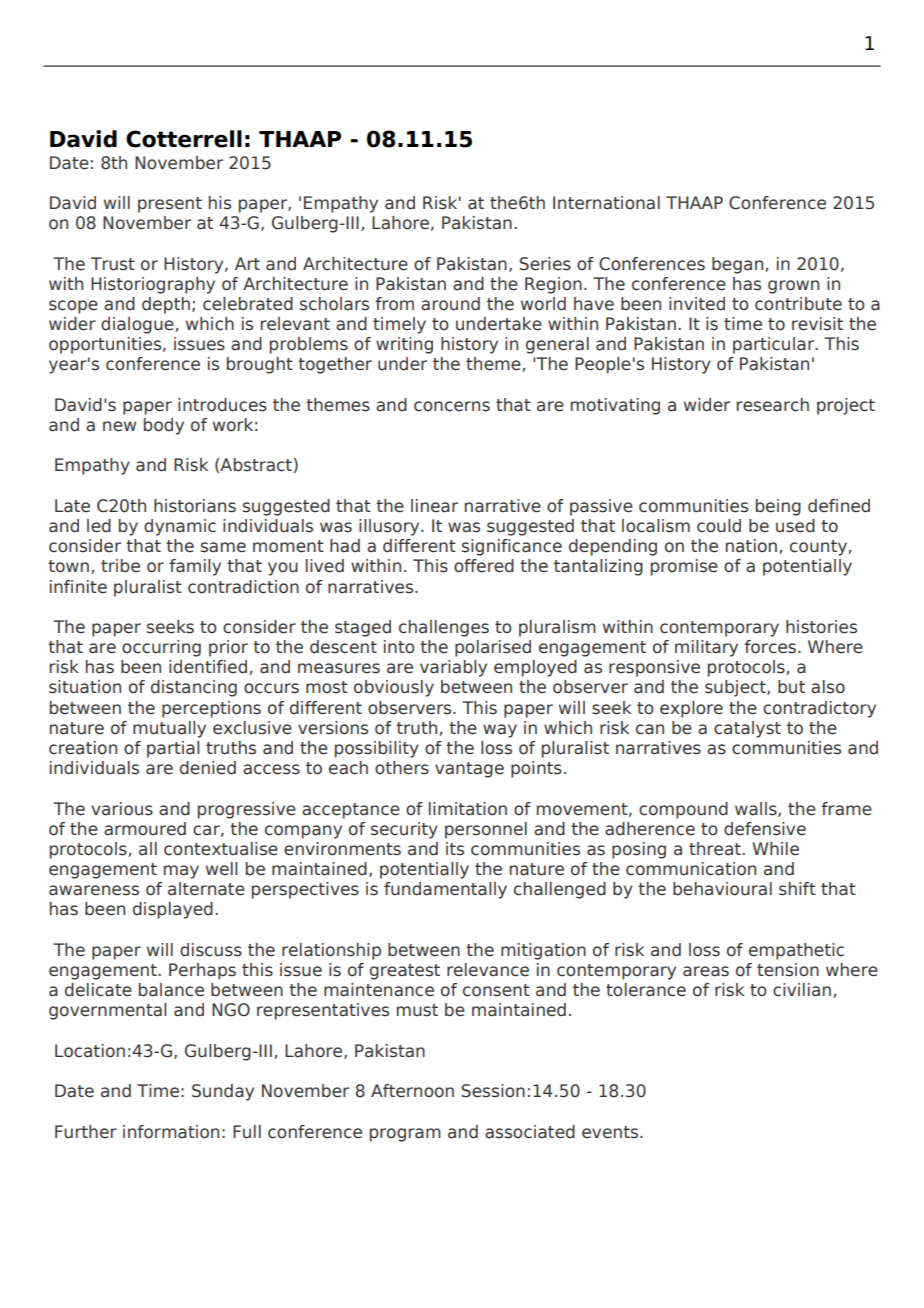  I want to click on Afternoon, so click(412, 1091).
